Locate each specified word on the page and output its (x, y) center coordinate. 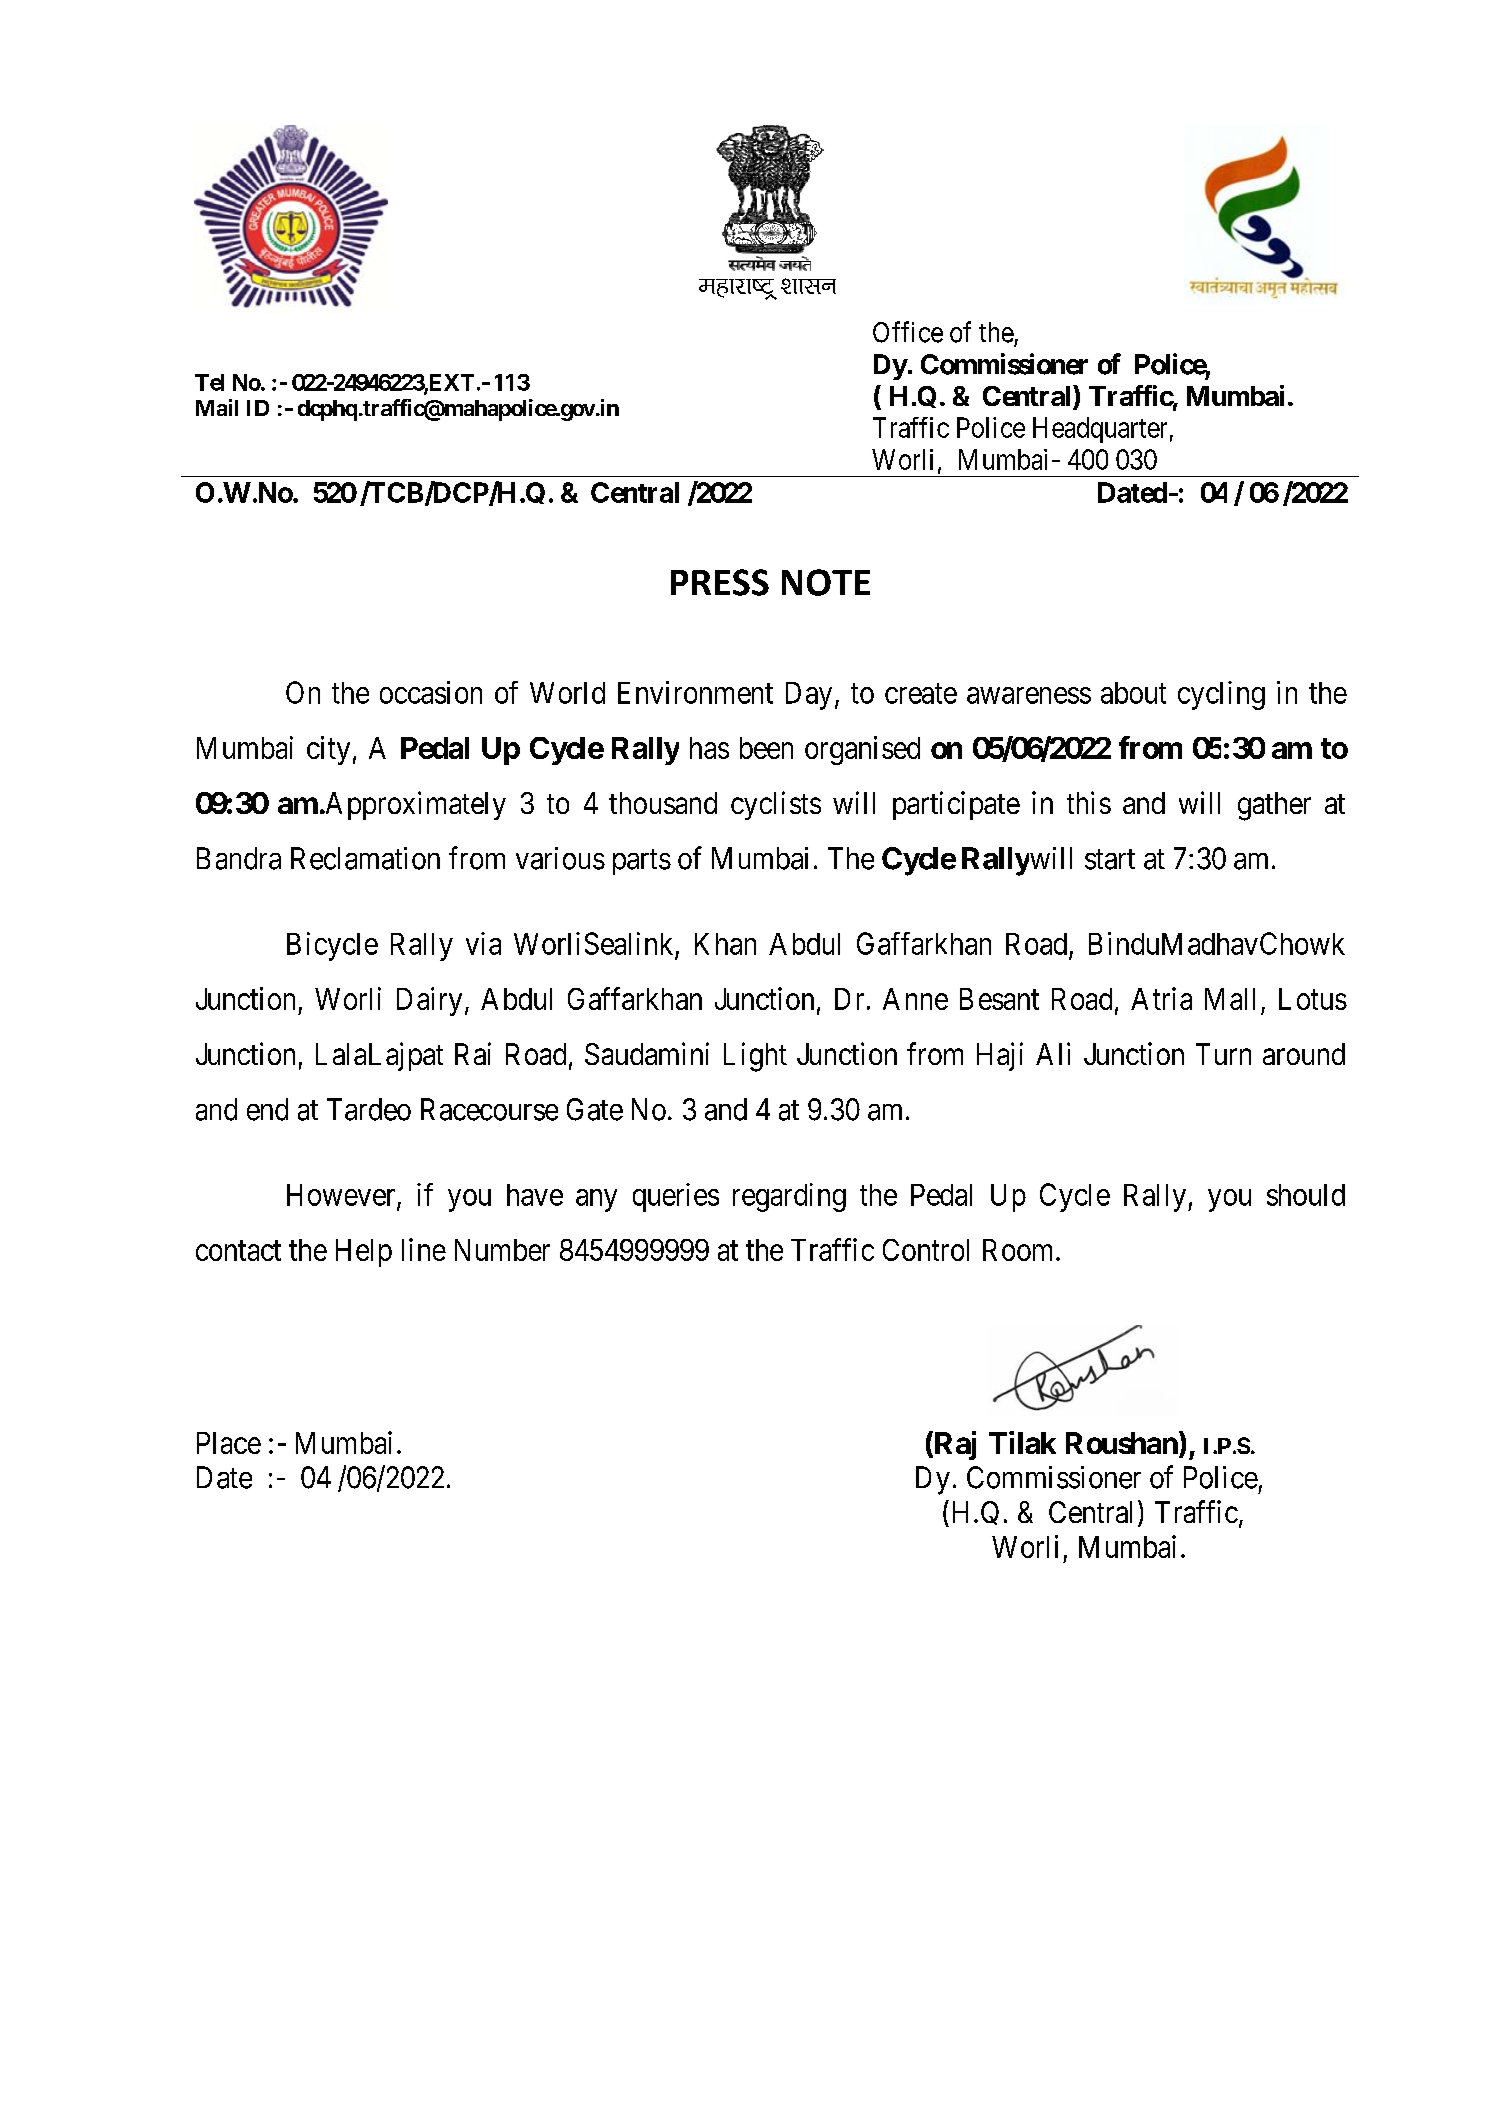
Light (755, 1057)
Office (908, 332)
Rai (473, 1053)
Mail (217, 407)
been (766, 748)
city (328, 750)
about (1133, 693)
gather (1274, 806)
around (1304, 1054)
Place (229, 1443)
